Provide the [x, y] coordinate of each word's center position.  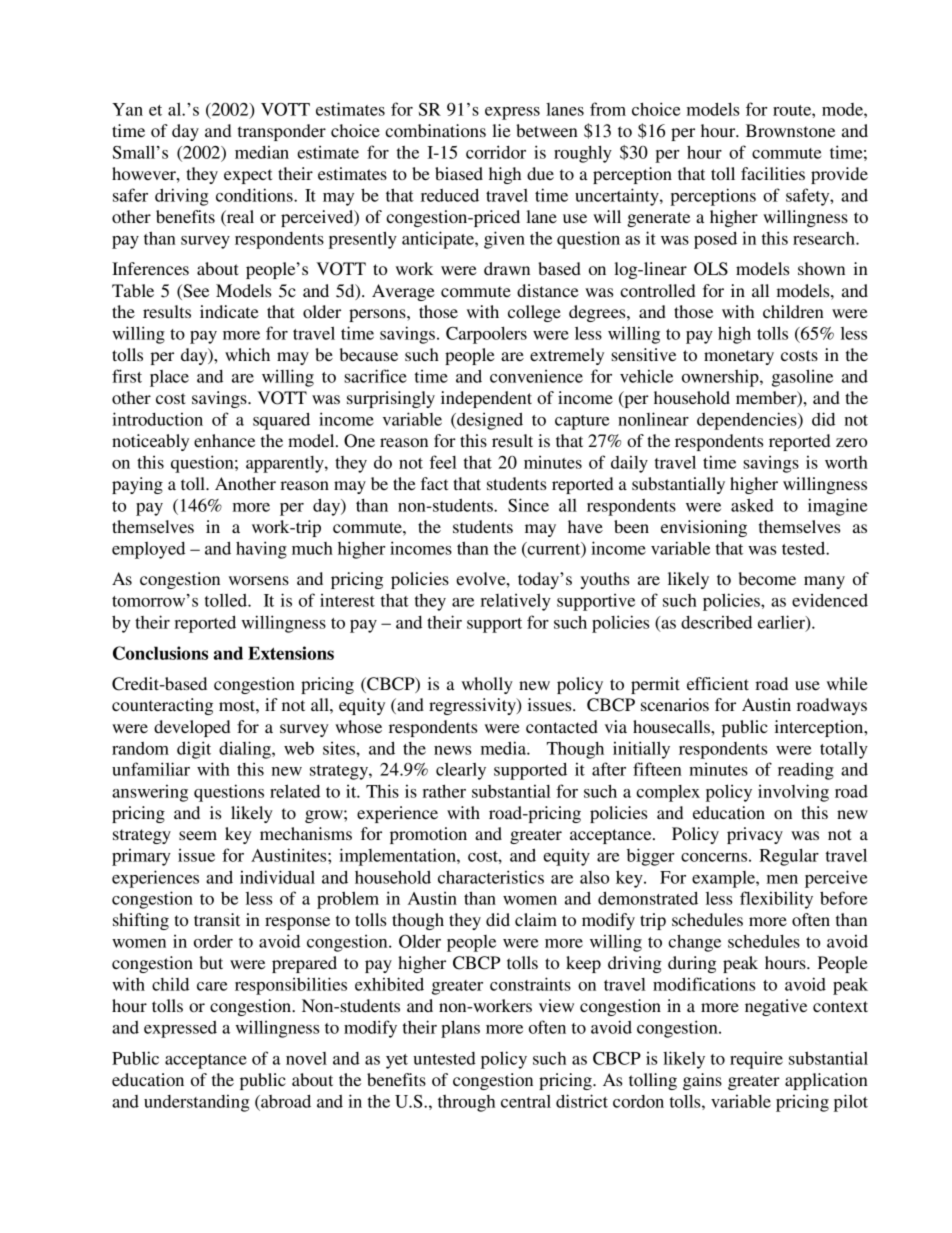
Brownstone [790, 130]
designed [489, 421]
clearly [461, 771]
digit [194, 750]
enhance [224, 440]
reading [806, 771]
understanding [196, 1103]
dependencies [748, 421]
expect [248, 176]
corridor [496, 152]
